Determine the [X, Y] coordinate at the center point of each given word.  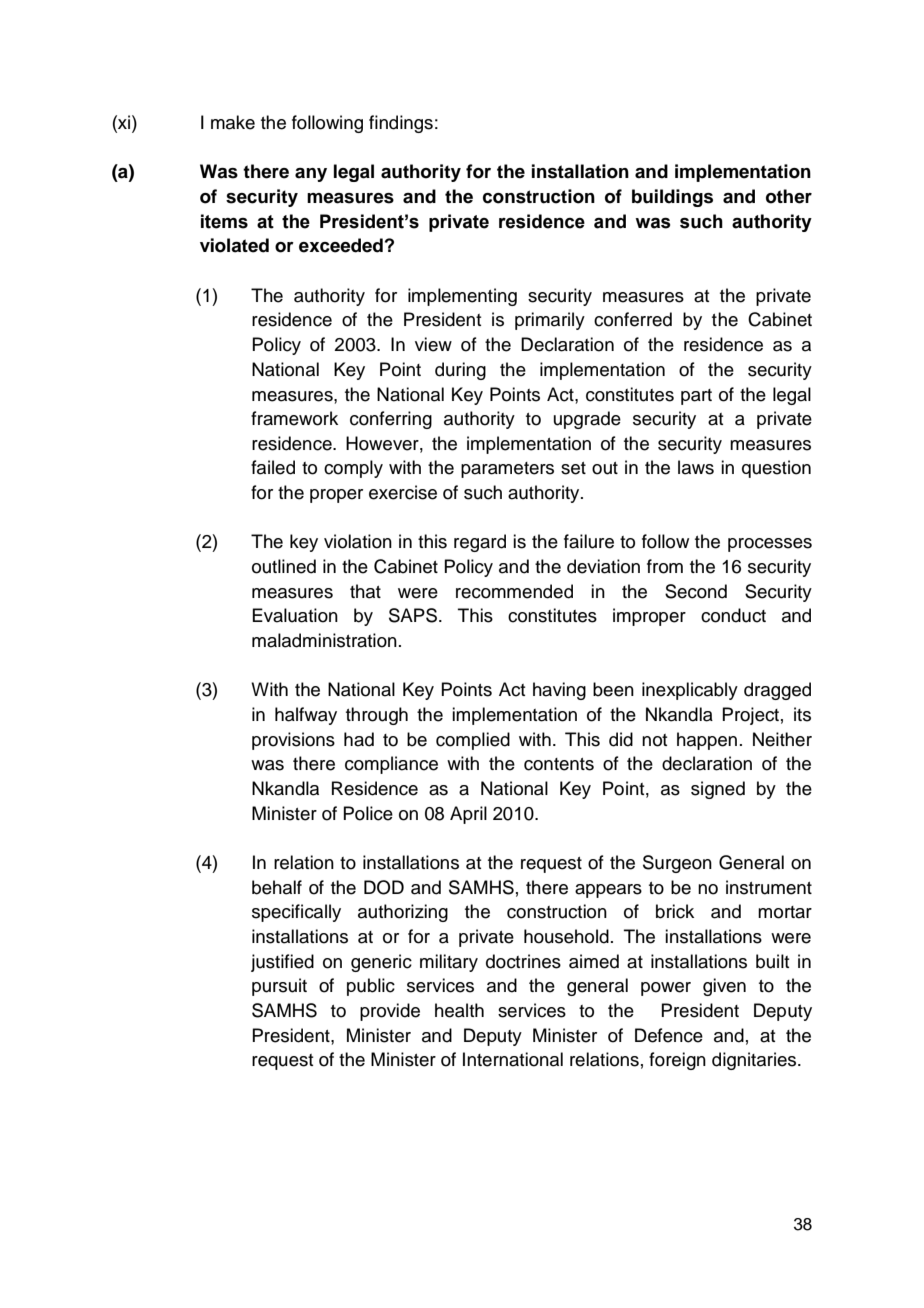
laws [696, 467]
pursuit [279, 987]
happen [707, 741]
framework [294, 418]
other [789, 196]
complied [473, 741]
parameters [507, 470]
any [311, 175]
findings [401, 124]
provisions [293, 741]
